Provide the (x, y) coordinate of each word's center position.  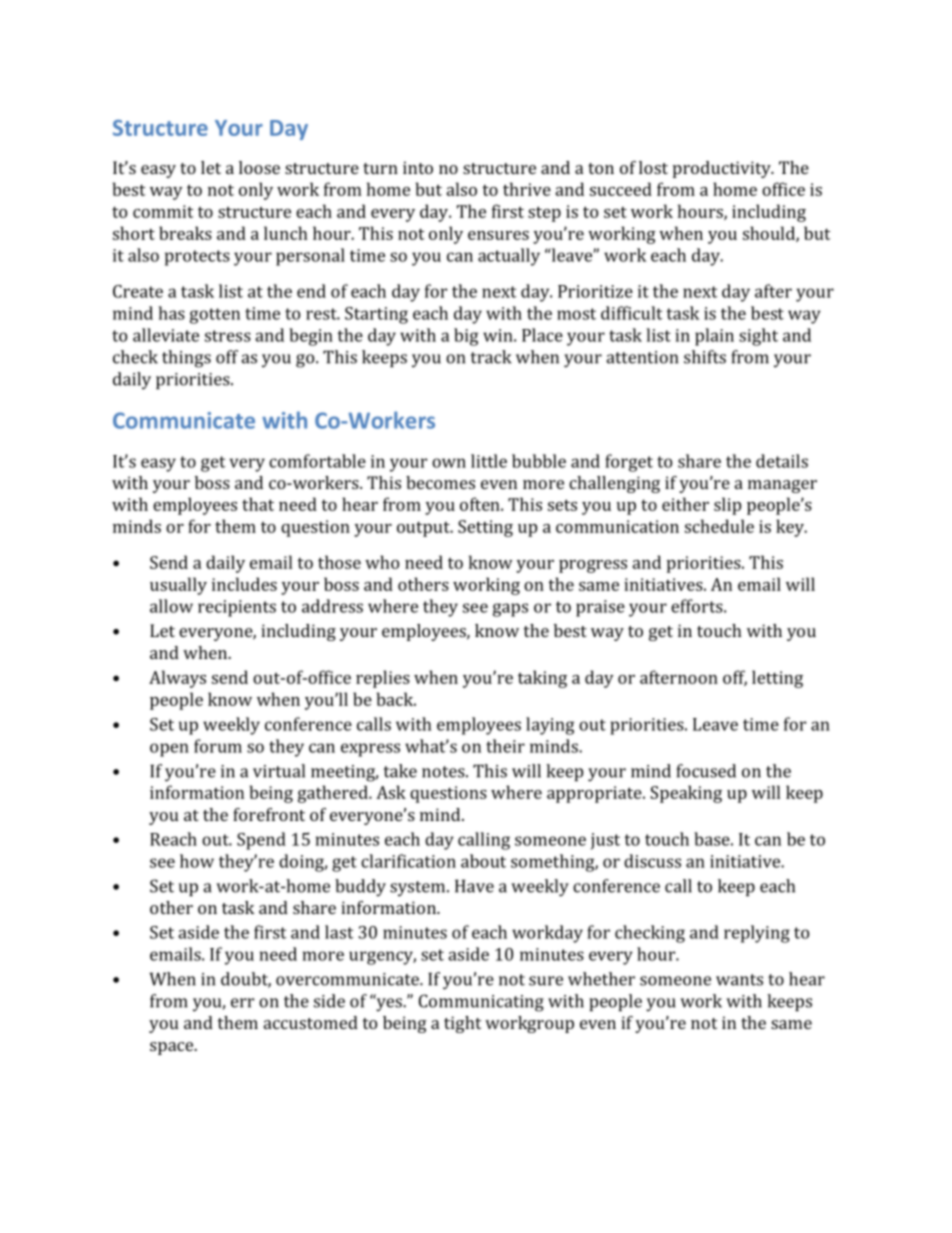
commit (163, 211)
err (242, 1003)
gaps (510, 610)
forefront (269, 814)
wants (739, 980)
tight (462, 1024)
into (418, 167)
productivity (723, 169)
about (483, 861)
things (186, 359)
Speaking (686, 794)
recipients (237, 608)
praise (600, 608)
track (491, 357)
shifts (705, 357)
